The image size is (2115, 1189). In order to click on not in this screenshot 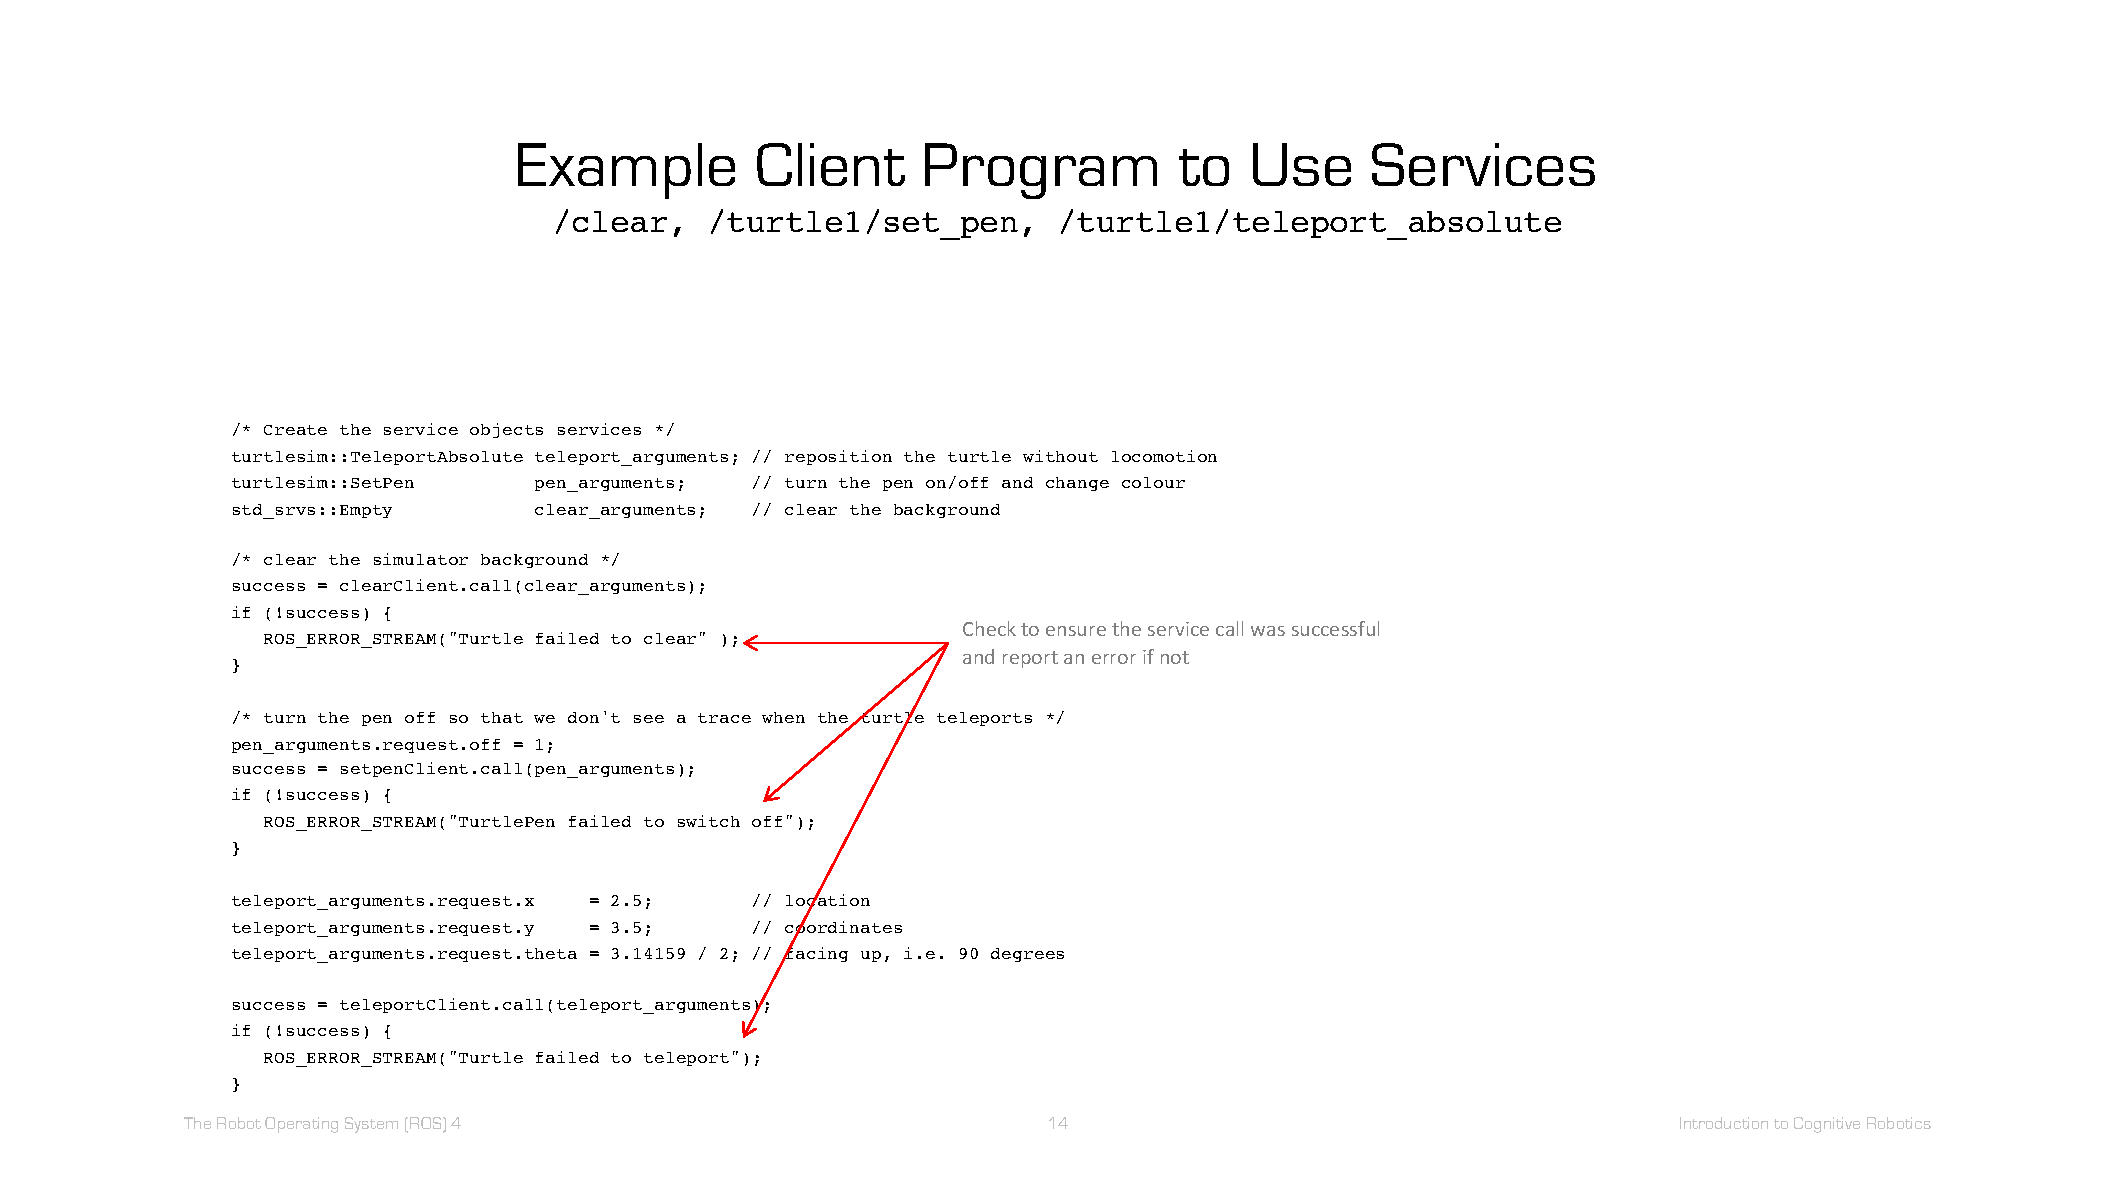, I will do `click(1175, 657)`.
